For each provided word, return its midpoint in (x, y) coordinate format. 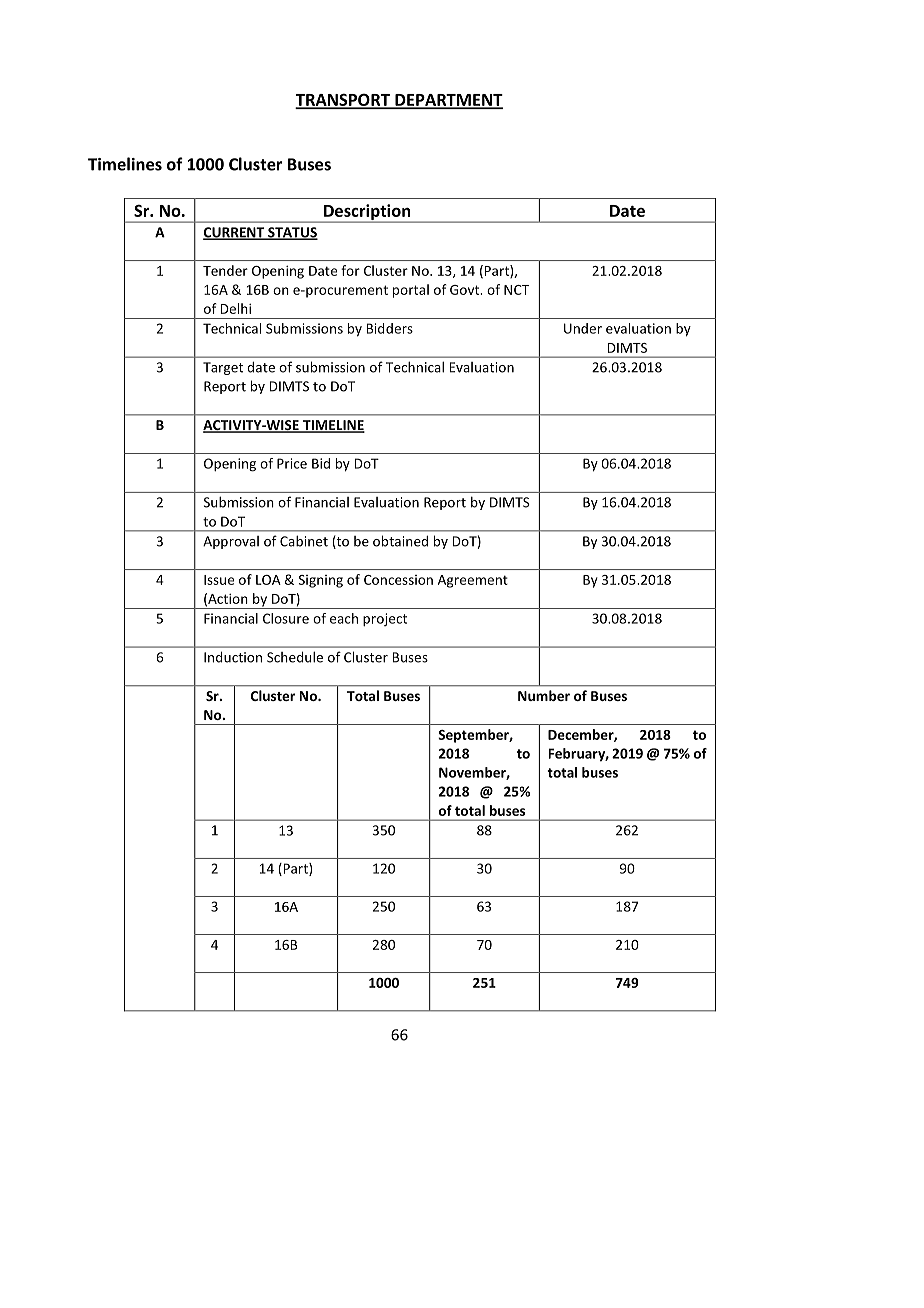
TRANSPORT (344, 100)
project (385, 620)
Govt (466, 290)
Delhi (235, 308)
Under (583, 328)
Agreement (473, 581)
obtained (400, 541)
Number (544, 695)
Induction (233, 657)
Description (367, 213)
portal (411, 291)
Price (292, 463)
